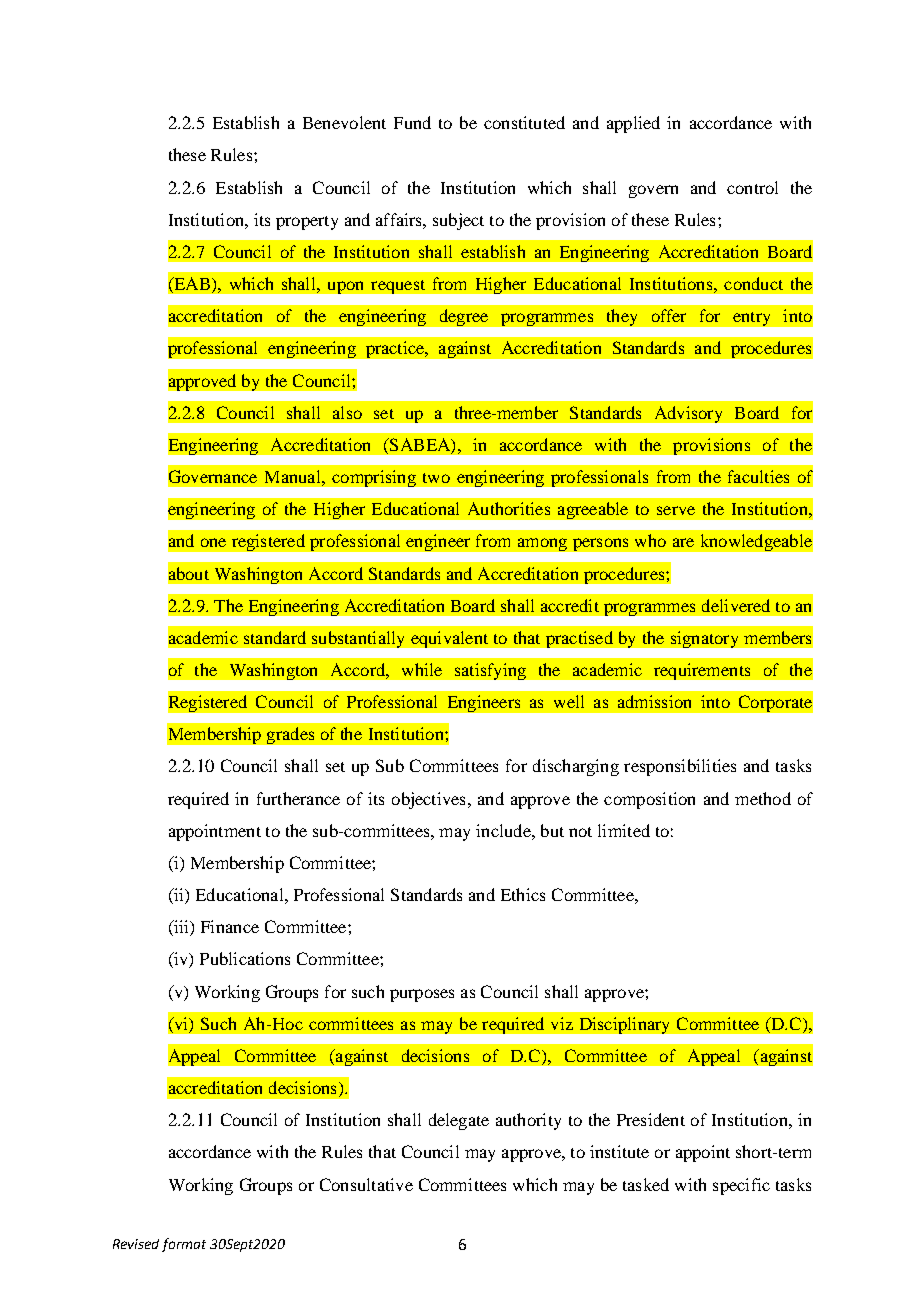 The image size is (924, 1308). I want to click on Disciplinary, so click(624, 1025).
